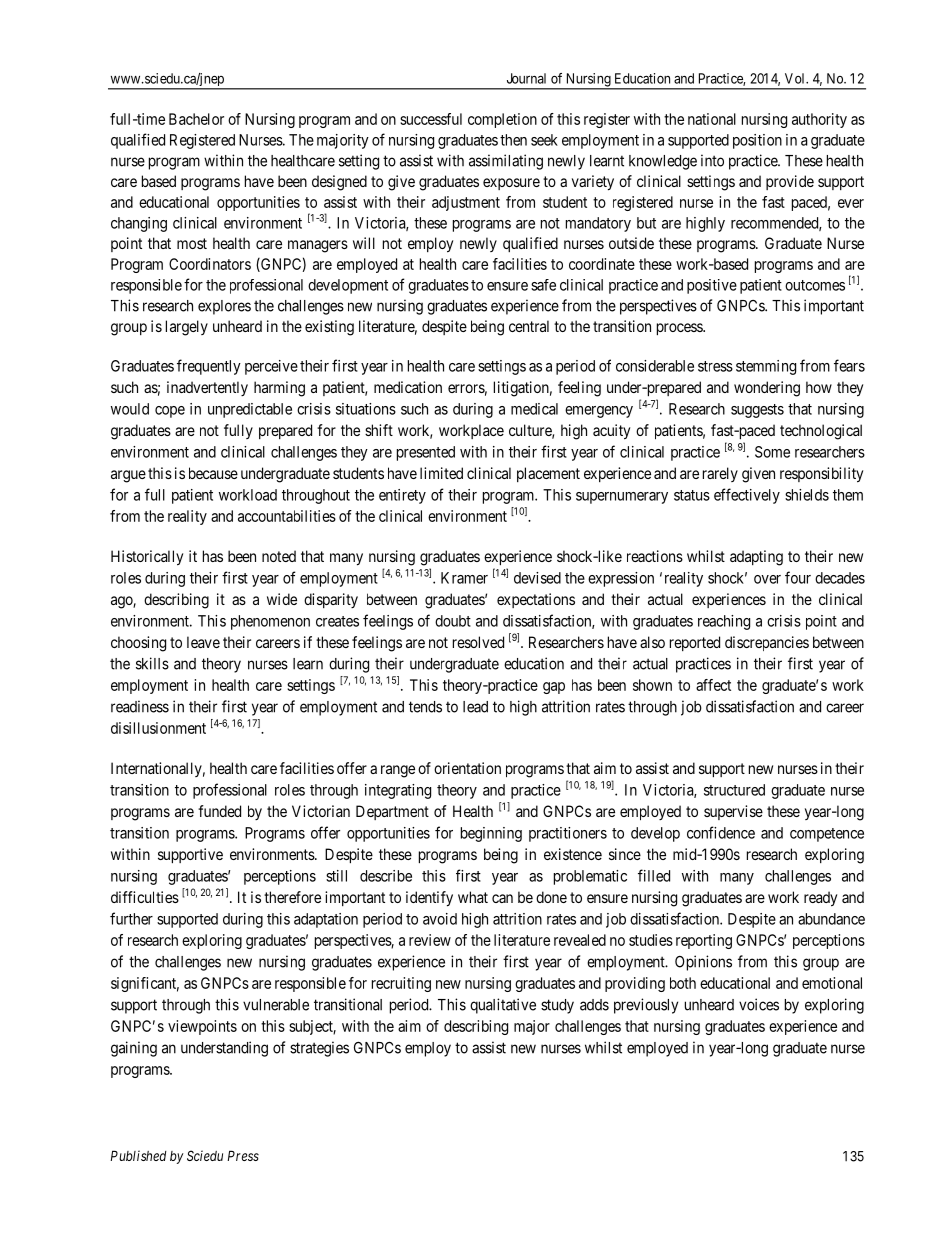  What do you see at coordinates (213, 473) in the screenshot?
I see `because` at bounding box center [213, 473].
